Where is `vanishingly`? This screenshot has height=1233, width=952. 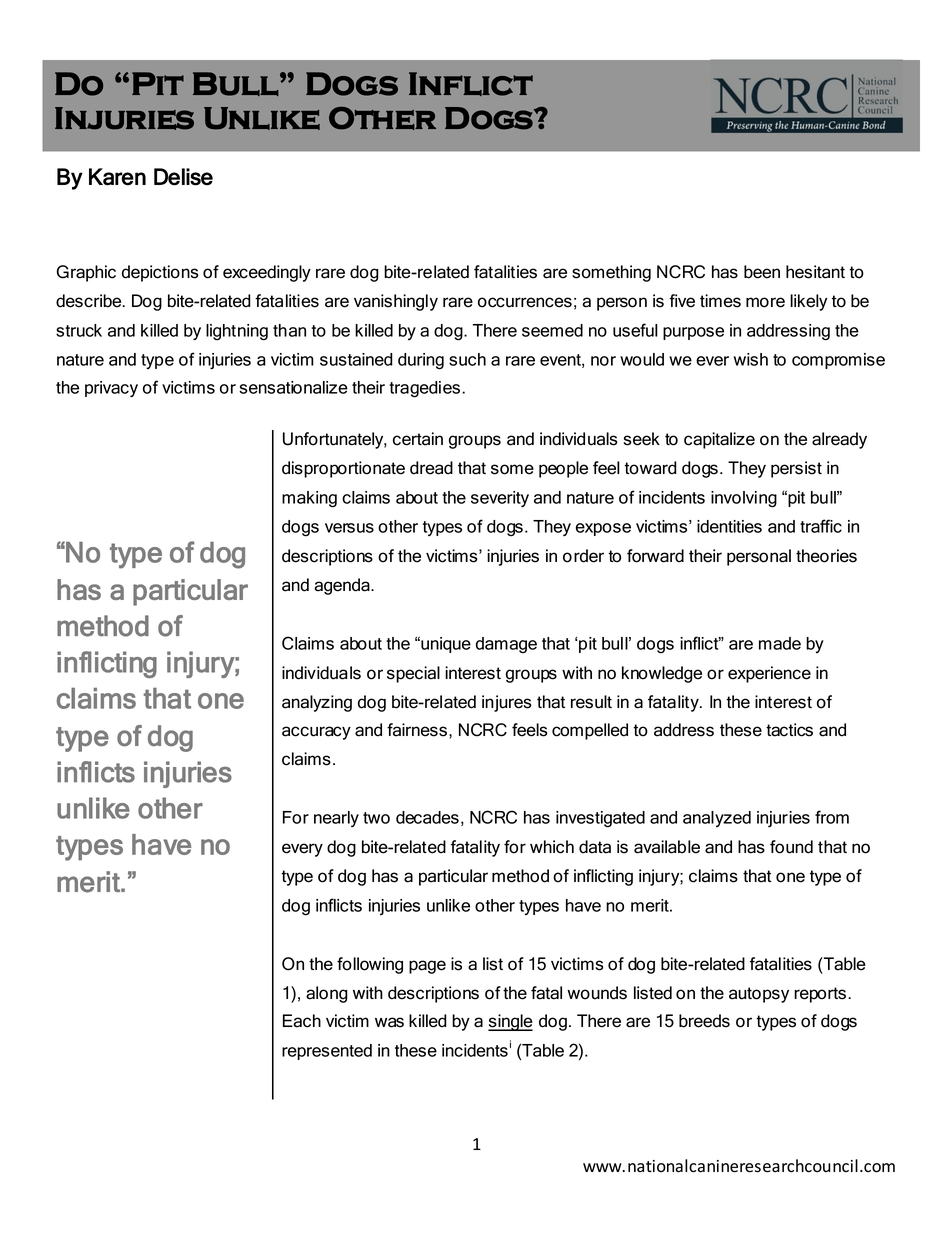 vanishingly is located at coordinates (396, 302).
